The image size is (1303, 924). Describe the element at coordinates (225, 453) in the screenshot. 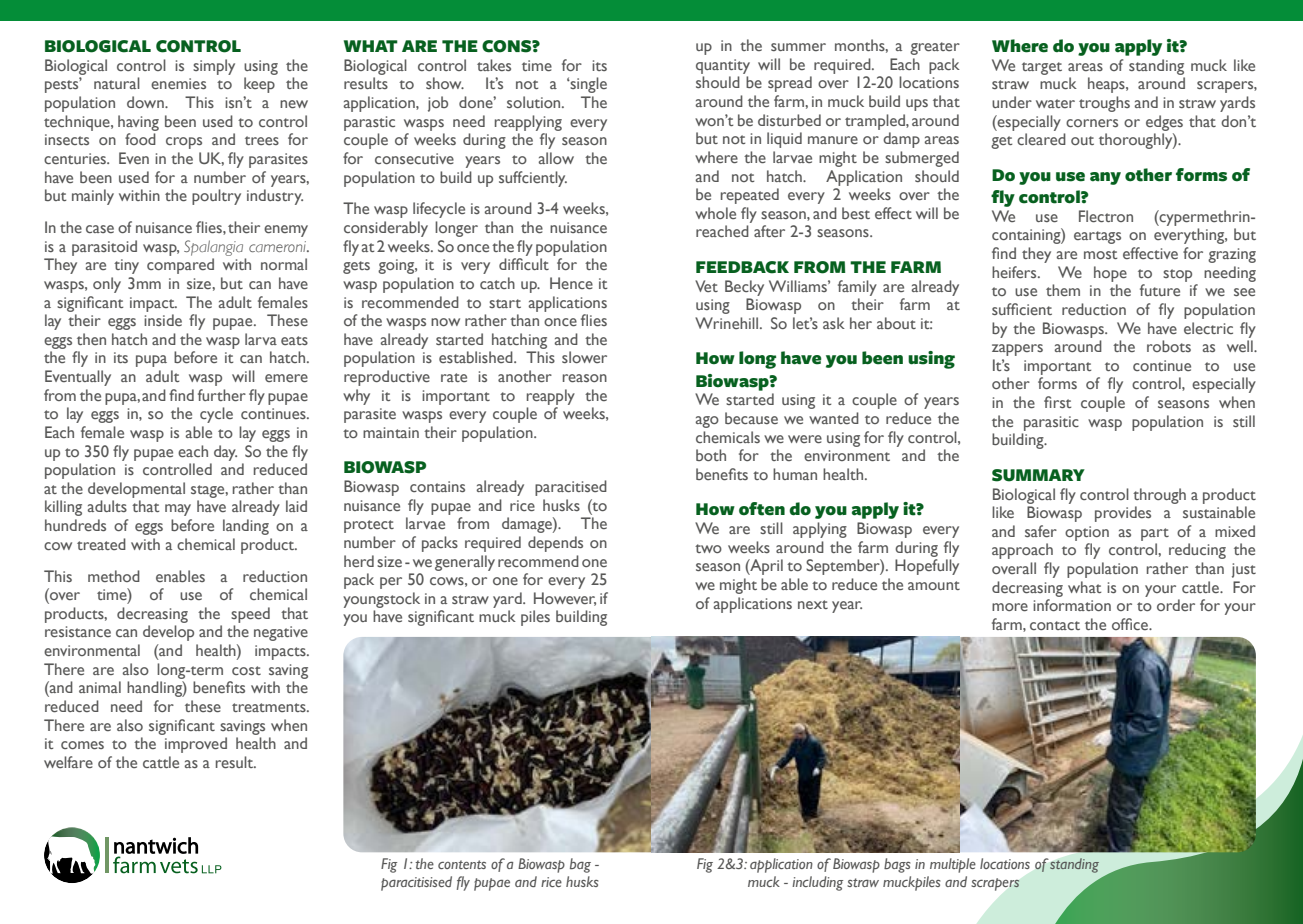

I see `day` at that location.
